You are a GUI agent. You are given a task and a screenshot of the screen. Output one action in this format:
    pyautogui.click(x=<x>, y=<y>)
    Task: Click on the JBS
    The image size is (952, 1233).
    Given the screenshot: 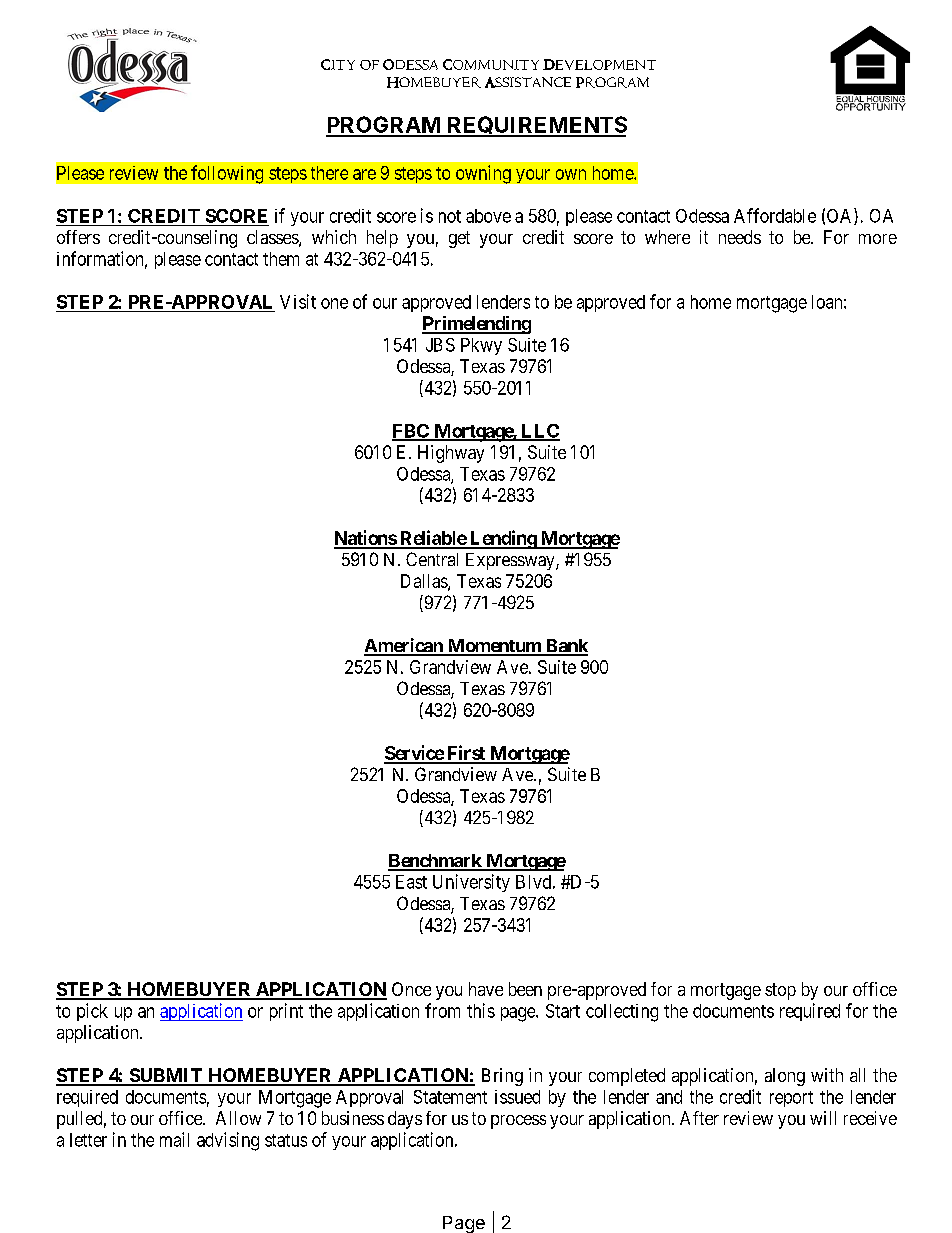 What is the action you would take?
    pyautogui.click(x=440, y=345)
